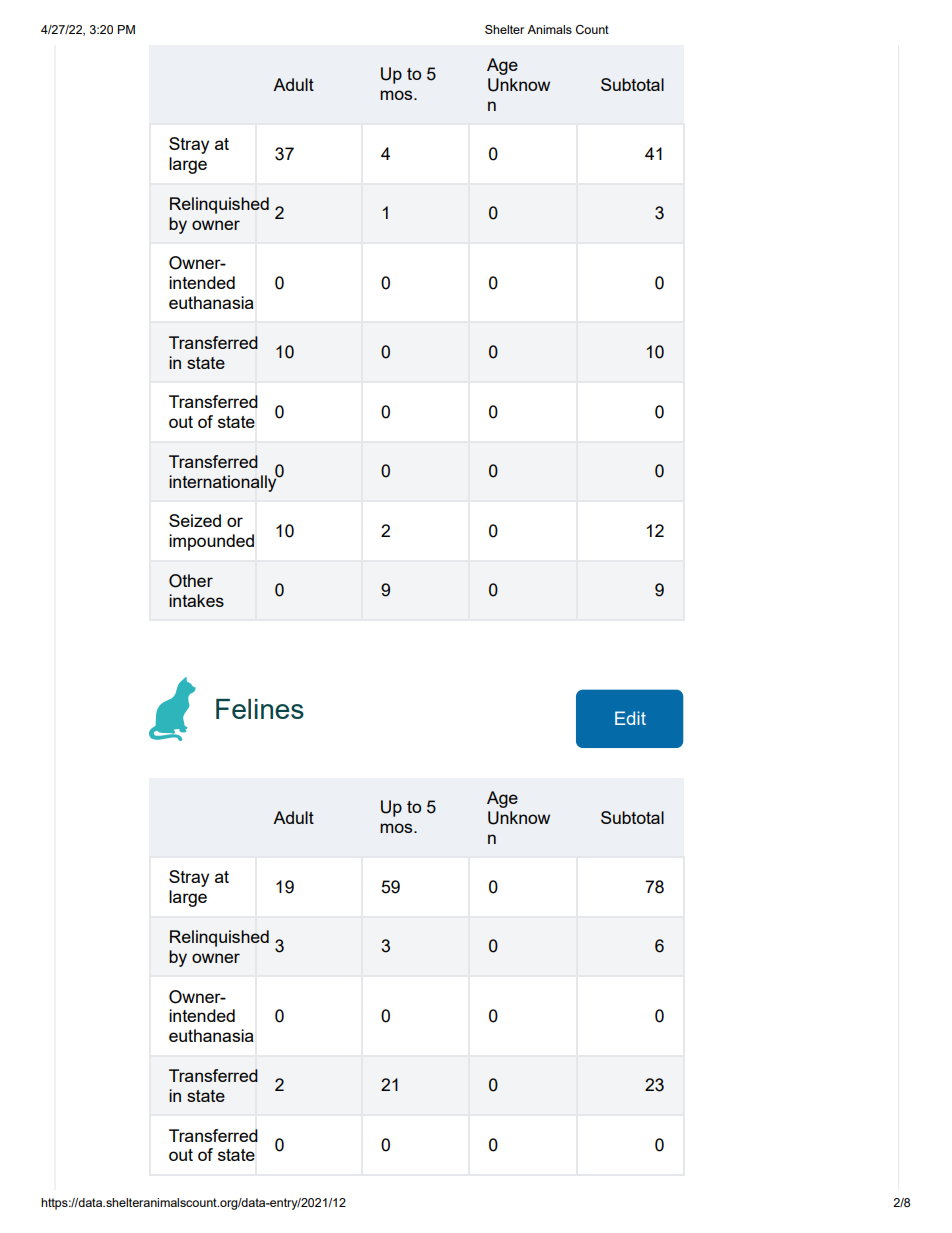  What do you see at coordinates (191, 581) in the screenshot?
I see `Other` at bounding box center [191, 581].
